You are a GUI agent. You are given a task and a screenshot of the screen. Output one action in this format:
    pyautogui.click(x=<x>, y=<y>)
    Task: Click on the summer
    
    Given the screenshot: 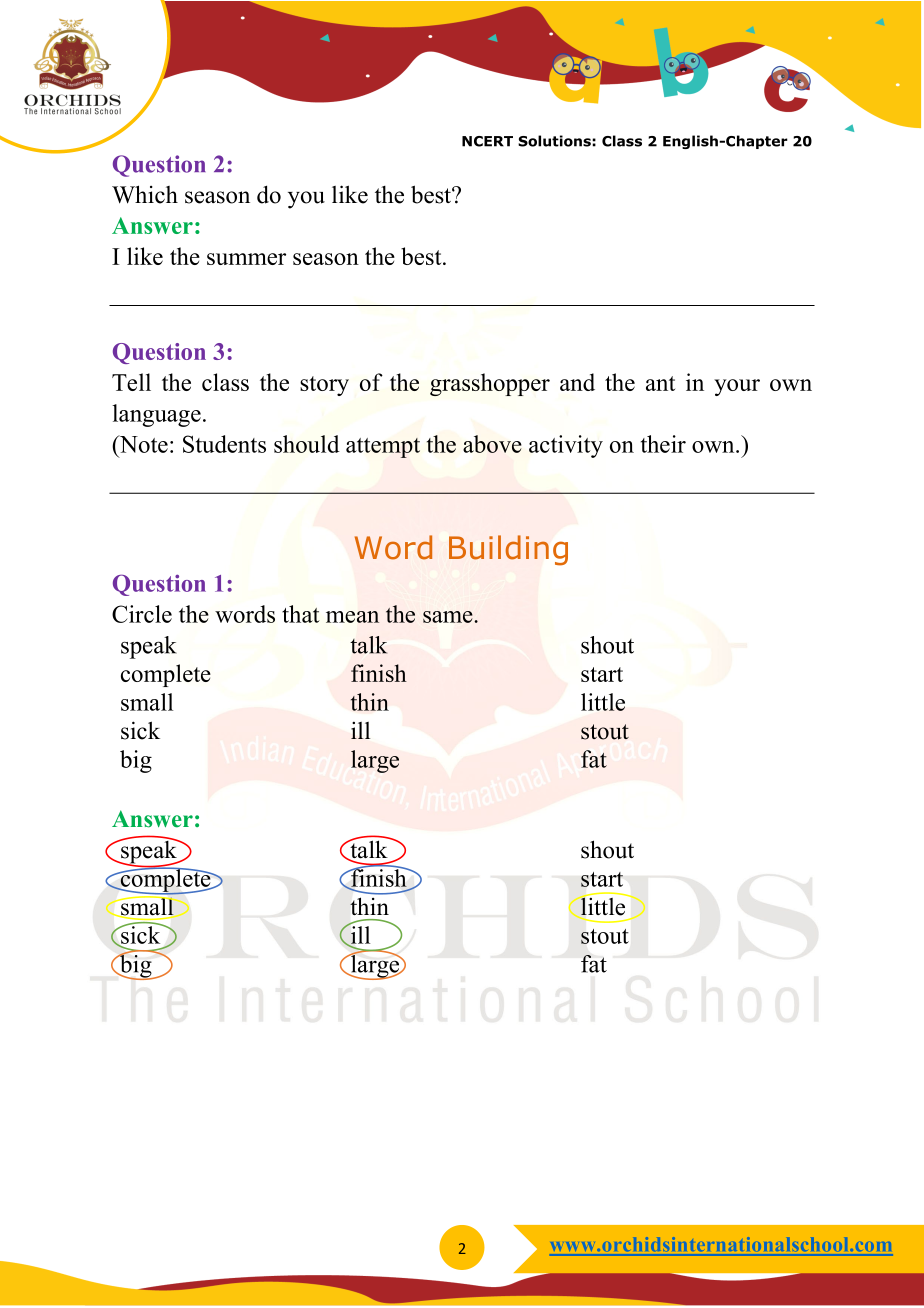 What is the action you would take?
    pyautogui.click(x=246, y=259)
